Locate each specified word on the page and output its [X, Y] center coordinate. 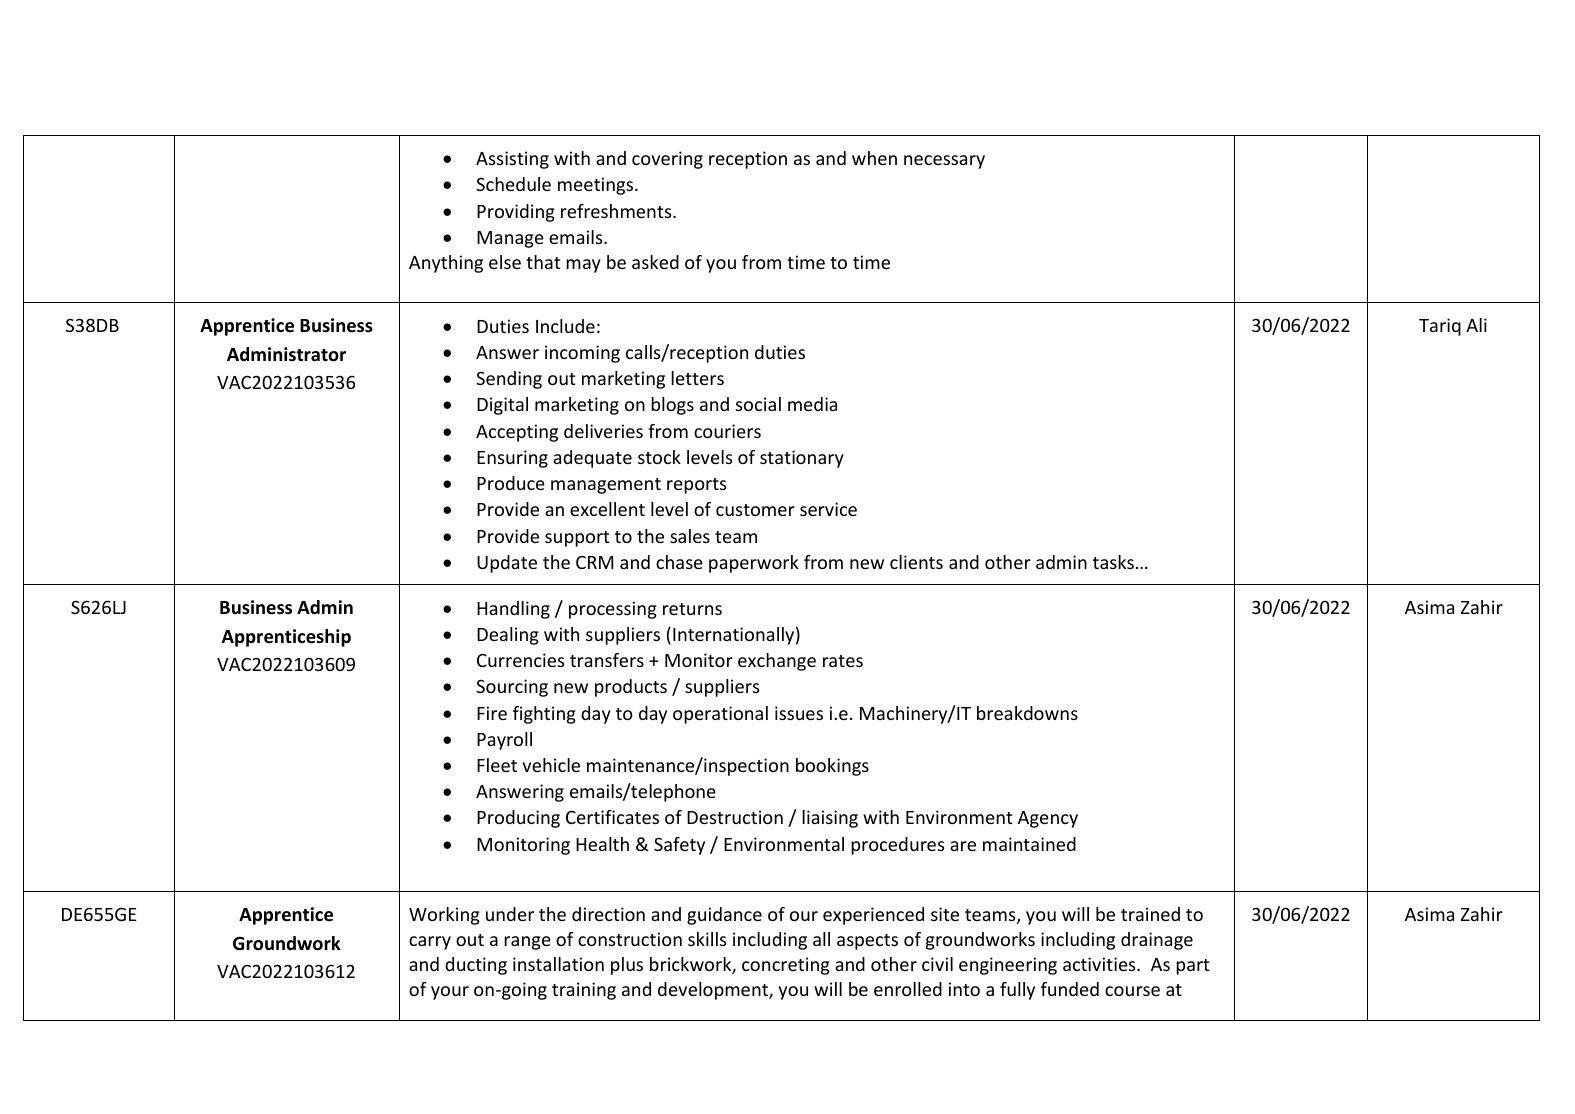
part [1192, 967]
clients [916, 562]
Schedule [513, 184]
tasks [1113, 562]
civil [937, 964]
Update [507, 564]
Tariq [1440, 327]
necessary [944, 162]
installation [558, 964]
